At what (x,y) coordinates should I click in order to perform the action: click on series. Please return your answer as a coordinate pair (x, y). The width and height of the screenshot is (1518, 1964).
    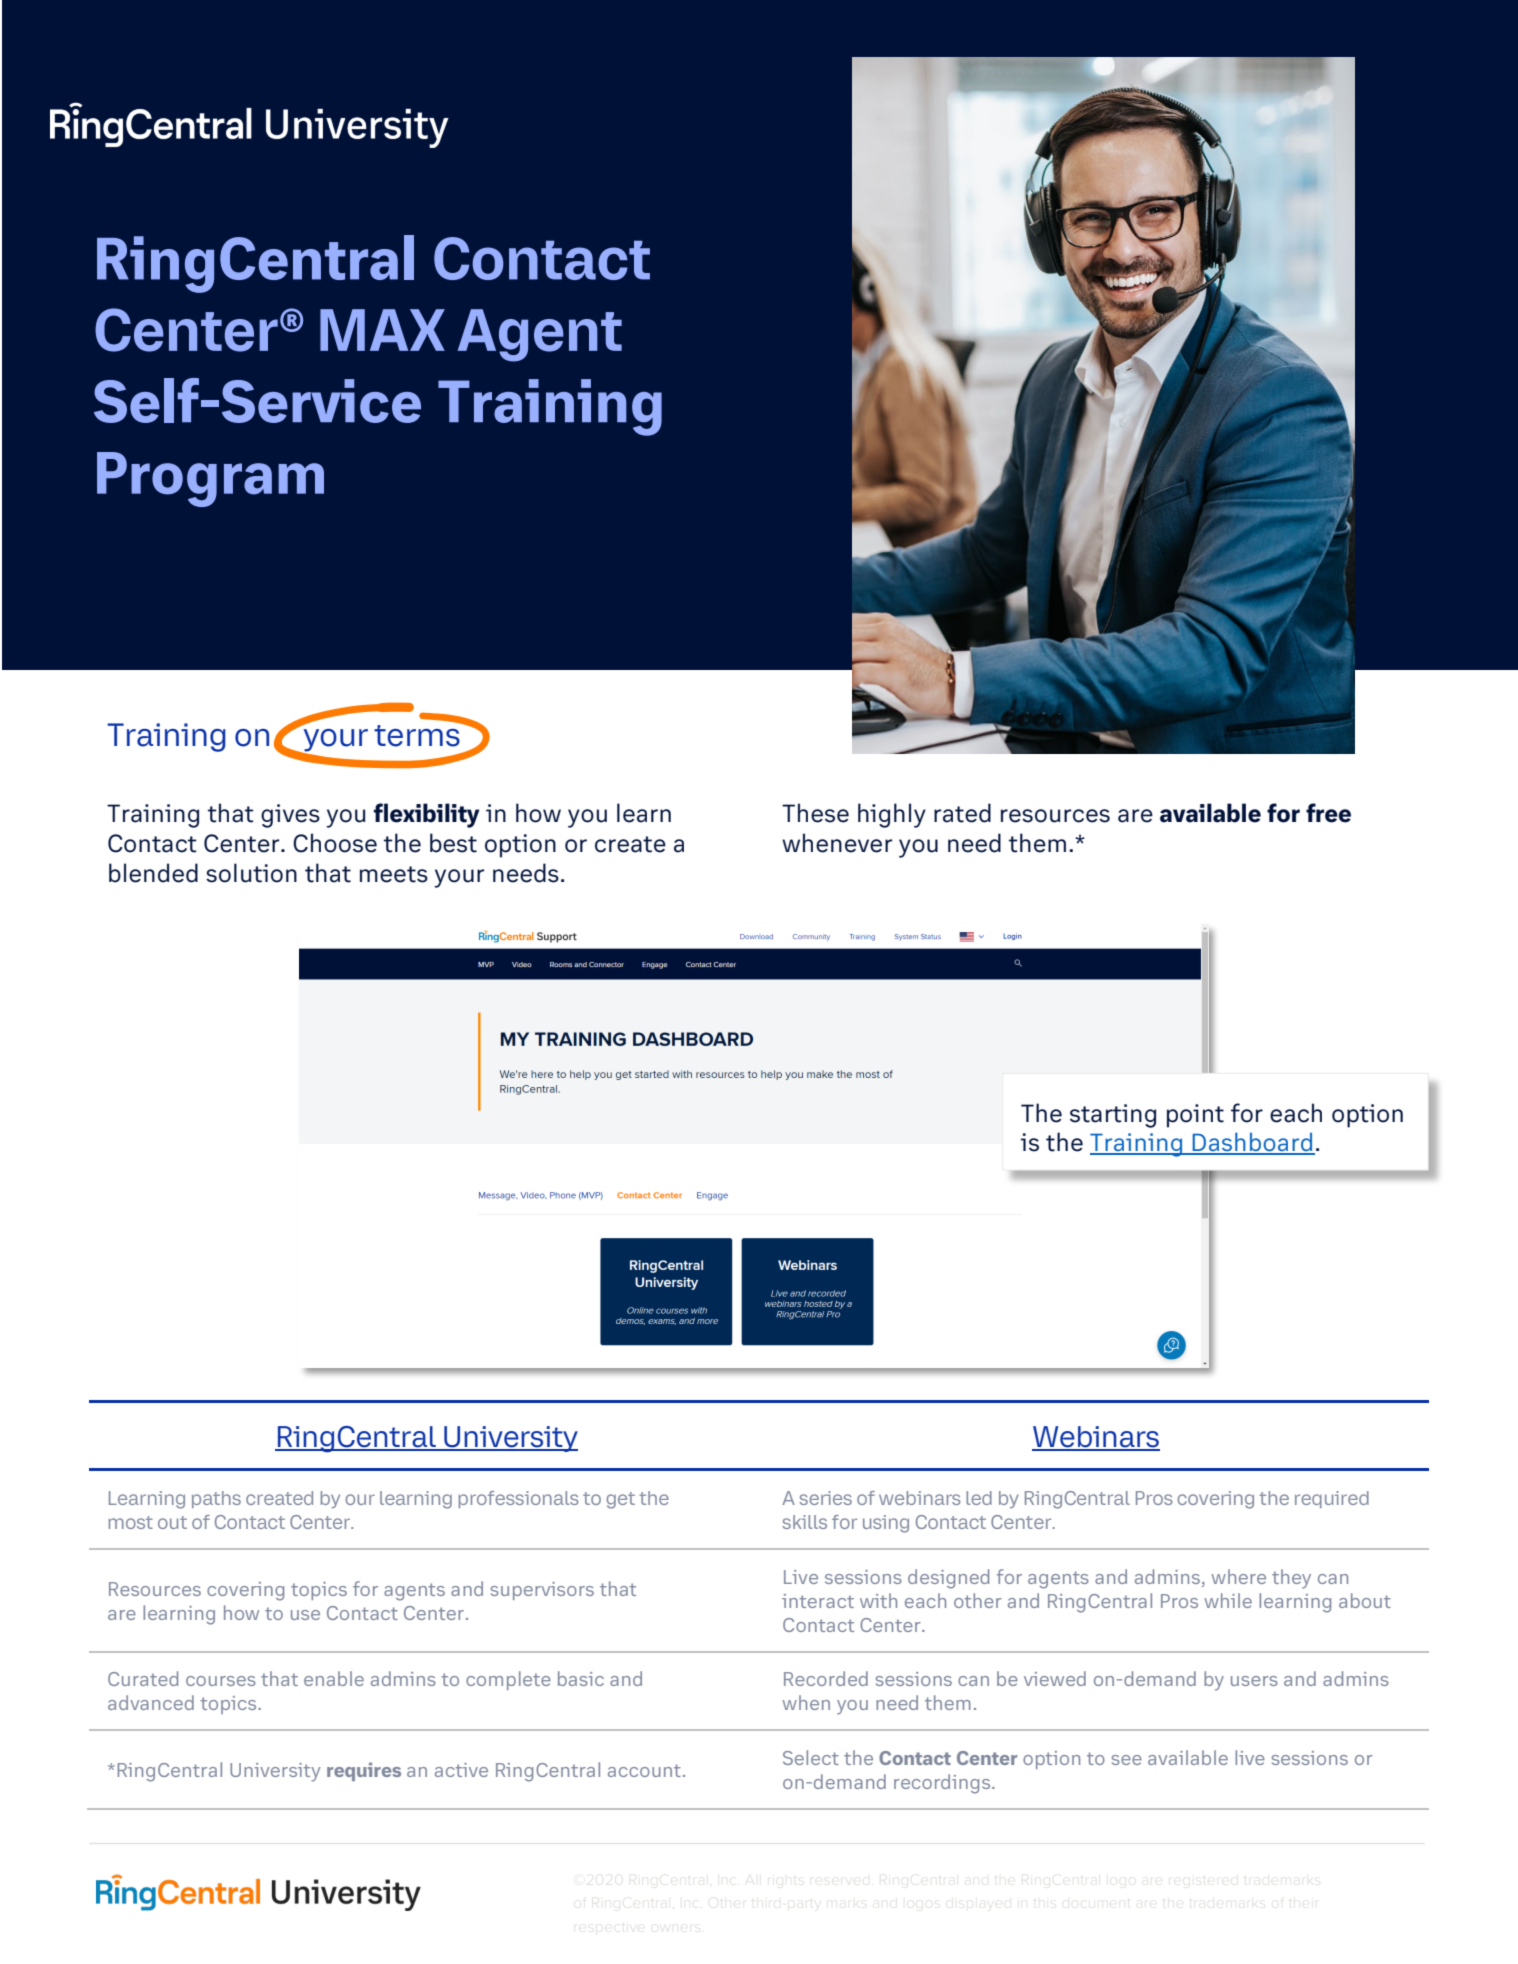
    Looking at the image, I should click on (825, 1498).
